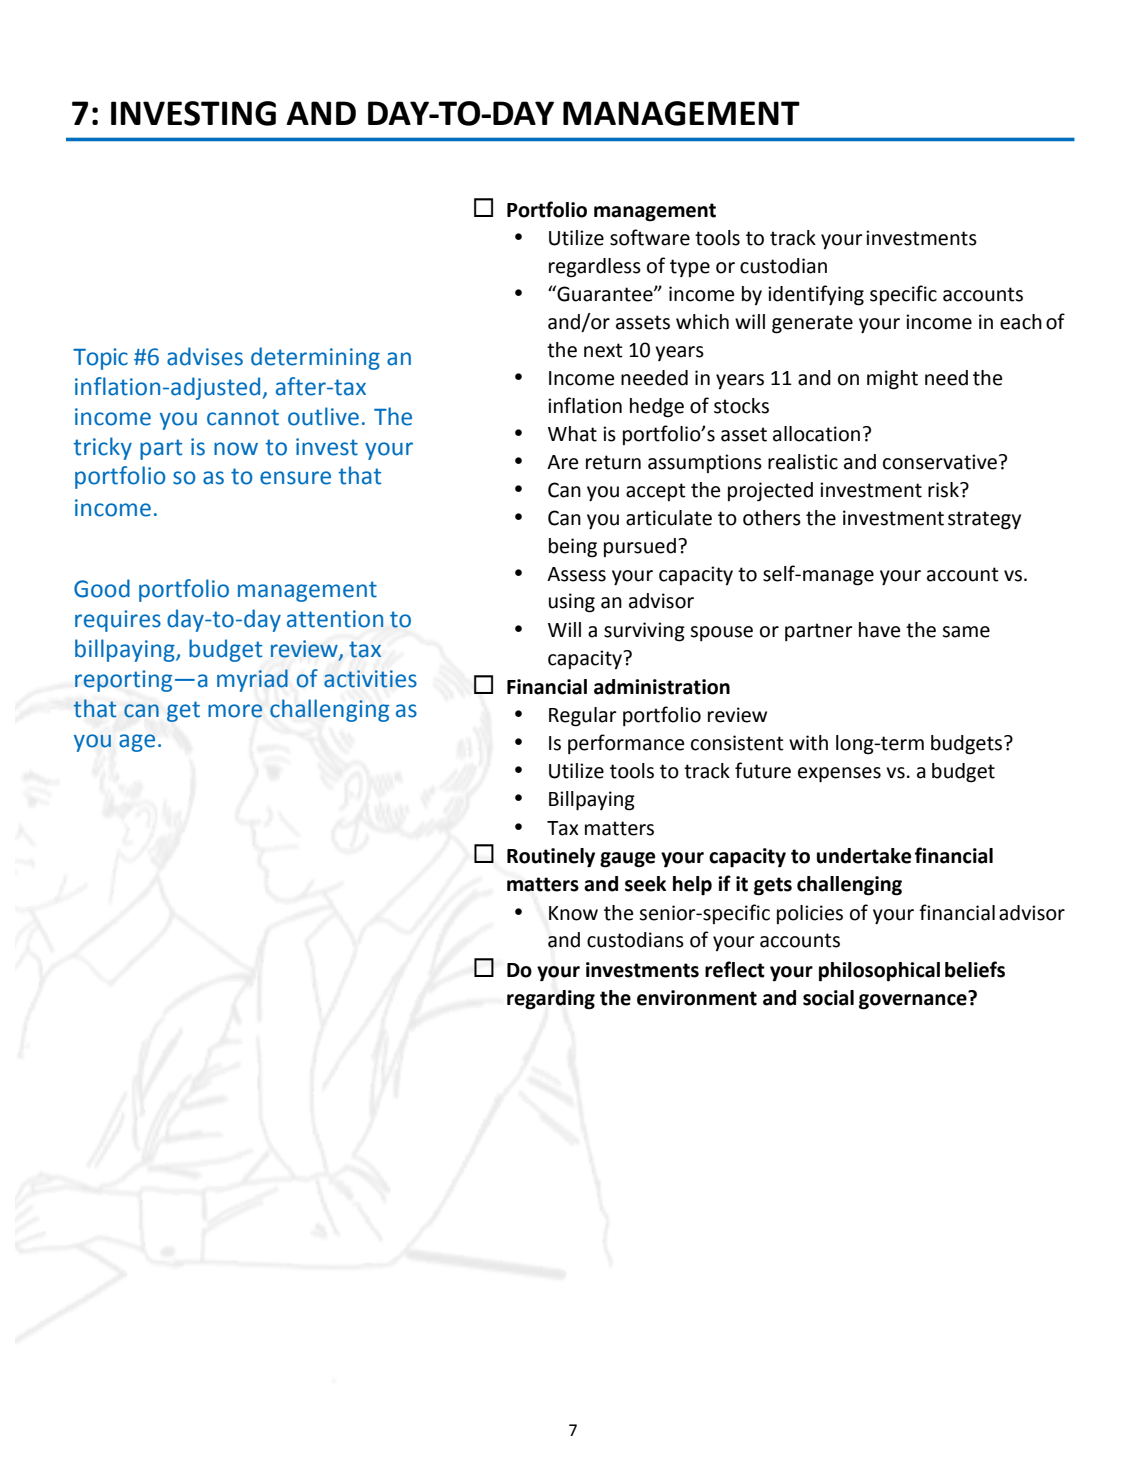 The image size is (1144, 1480). Describe the element at coordinates (572, 434) in the document. I see `What` at that location.
